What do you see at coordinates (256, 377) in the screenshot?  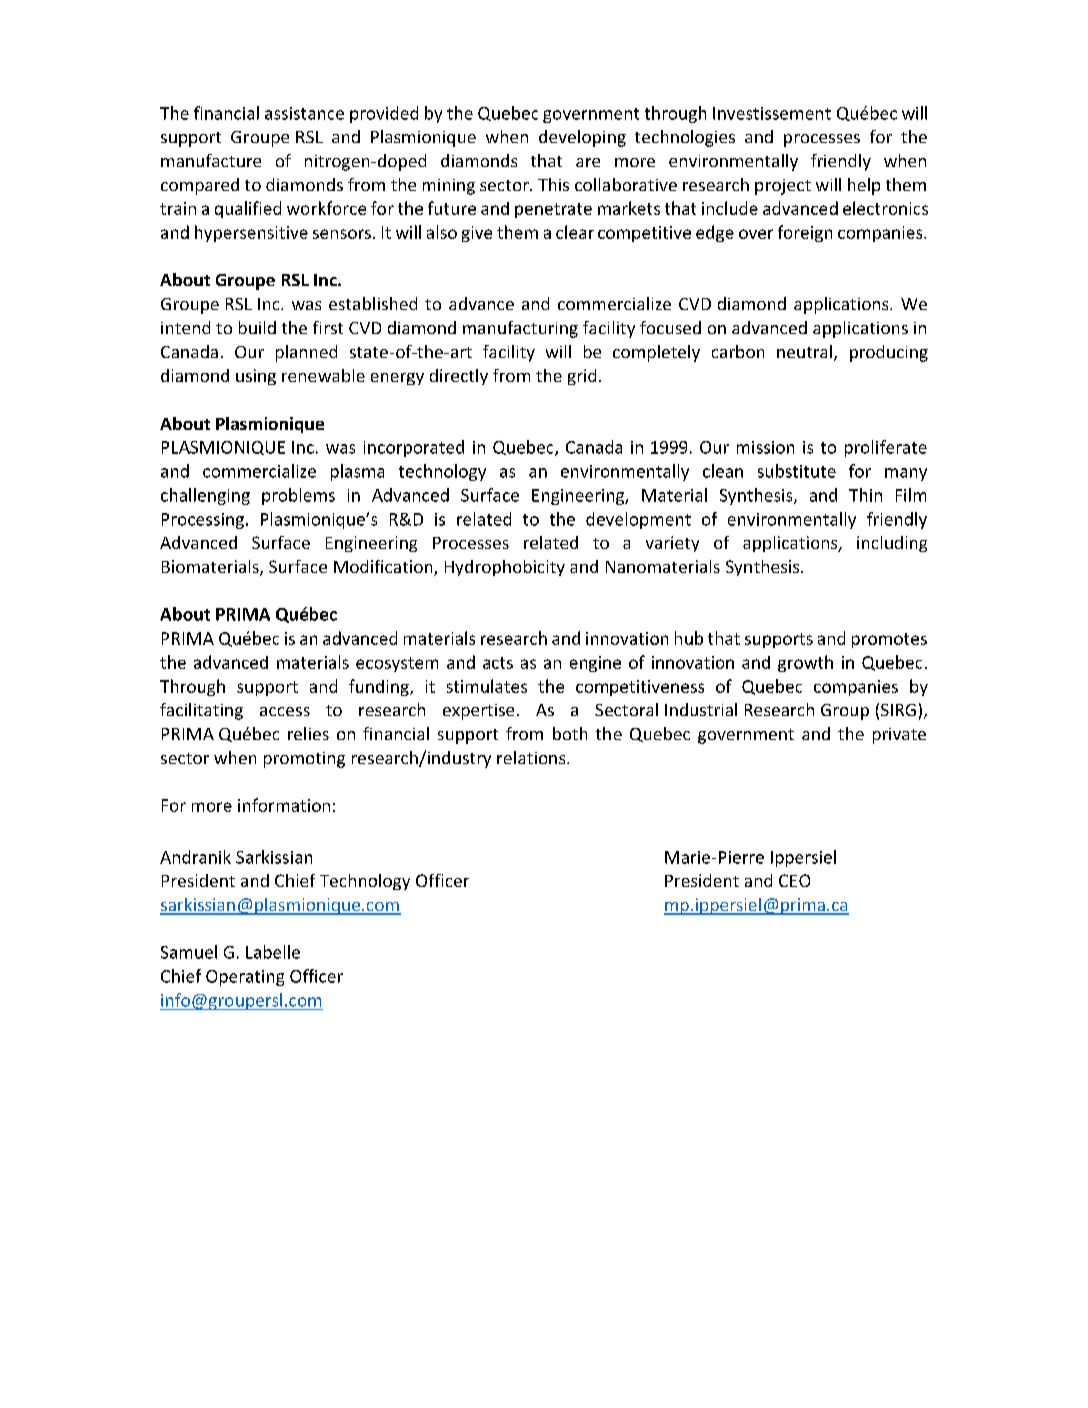 I see `using` at bounding box center [256, 377].
